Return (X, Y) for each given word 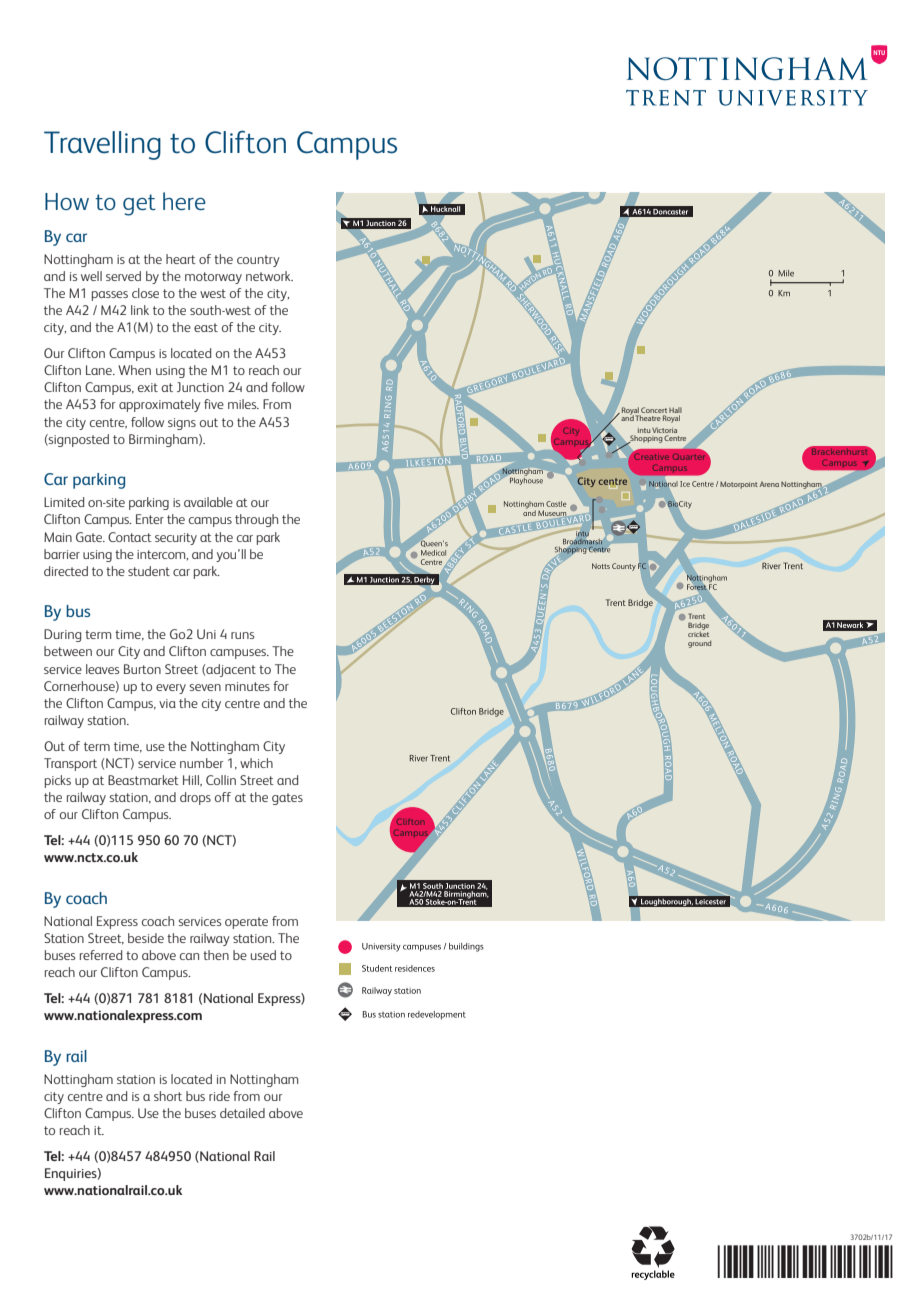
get (139, 205)
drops (195, 798)
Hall (675, 411)
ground (699, 644)
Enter (150, 519)
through (256, 520)
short (168, 1096)
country (258, 261)
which (256, 763)
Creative (650, 455)
